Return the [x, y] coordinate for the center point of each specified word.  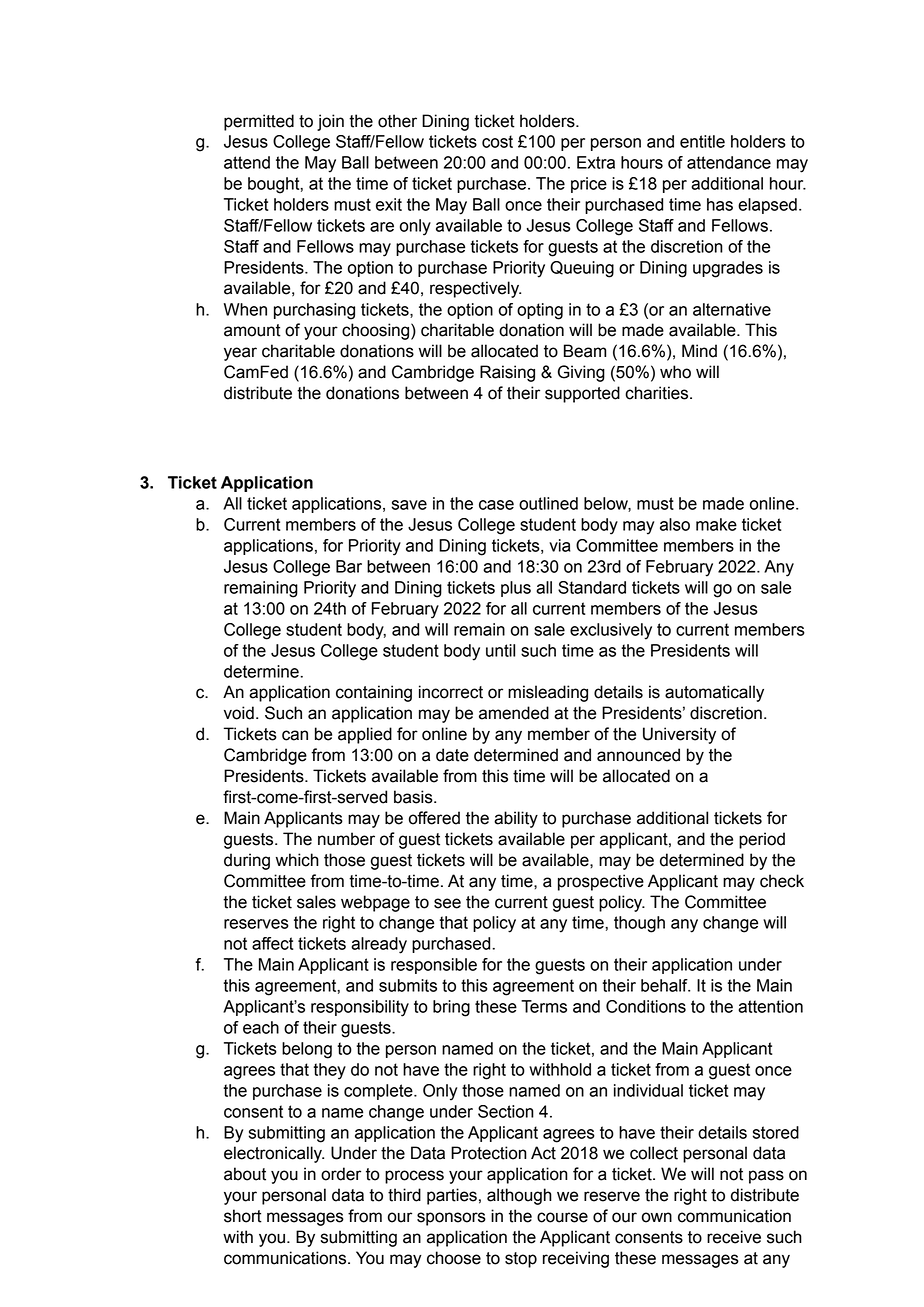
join [330, 122]
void [239, 713]
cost [497, 141]
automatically [714, 693]
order [341, 1174]
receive [734, 1237]
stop [521, 1260]
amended [514, 713]
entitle [702, 141]
